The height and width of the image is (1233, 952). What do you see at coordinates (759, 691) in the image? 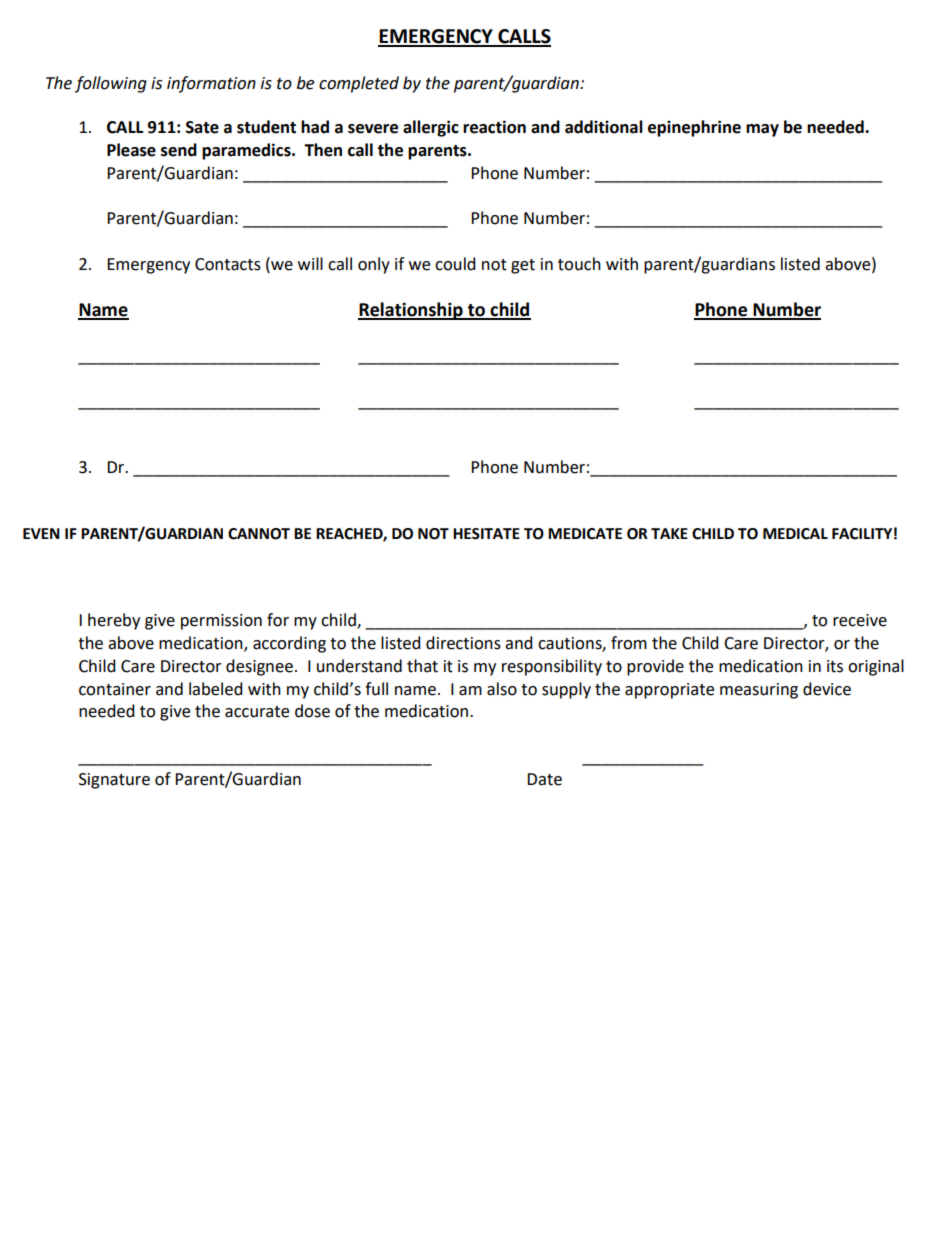
I see `measuring` at bounding box center [759, 691].
